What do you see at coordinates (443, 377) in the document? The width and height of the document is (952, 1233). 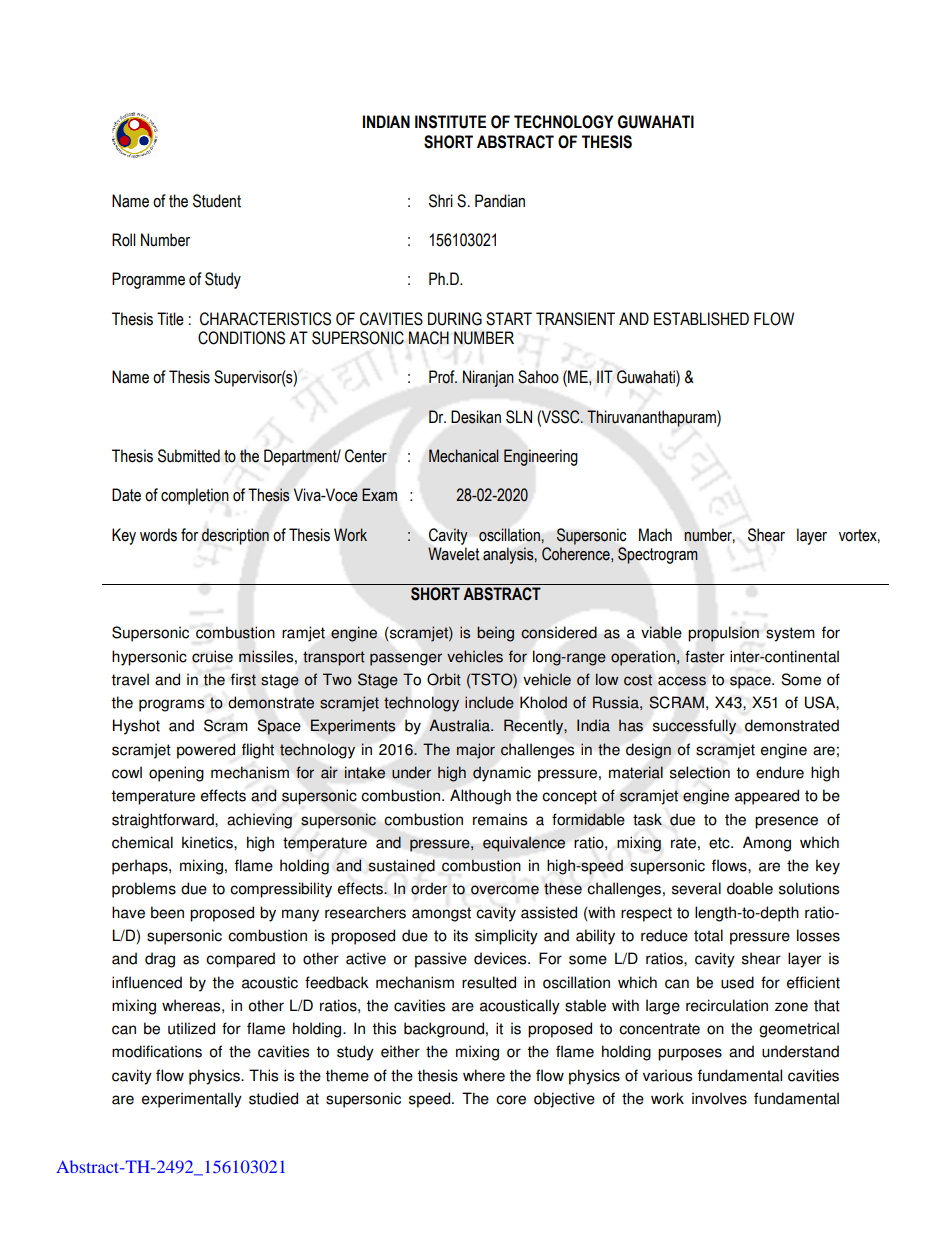 I see `Prof` at bounding box center [443, 377].
